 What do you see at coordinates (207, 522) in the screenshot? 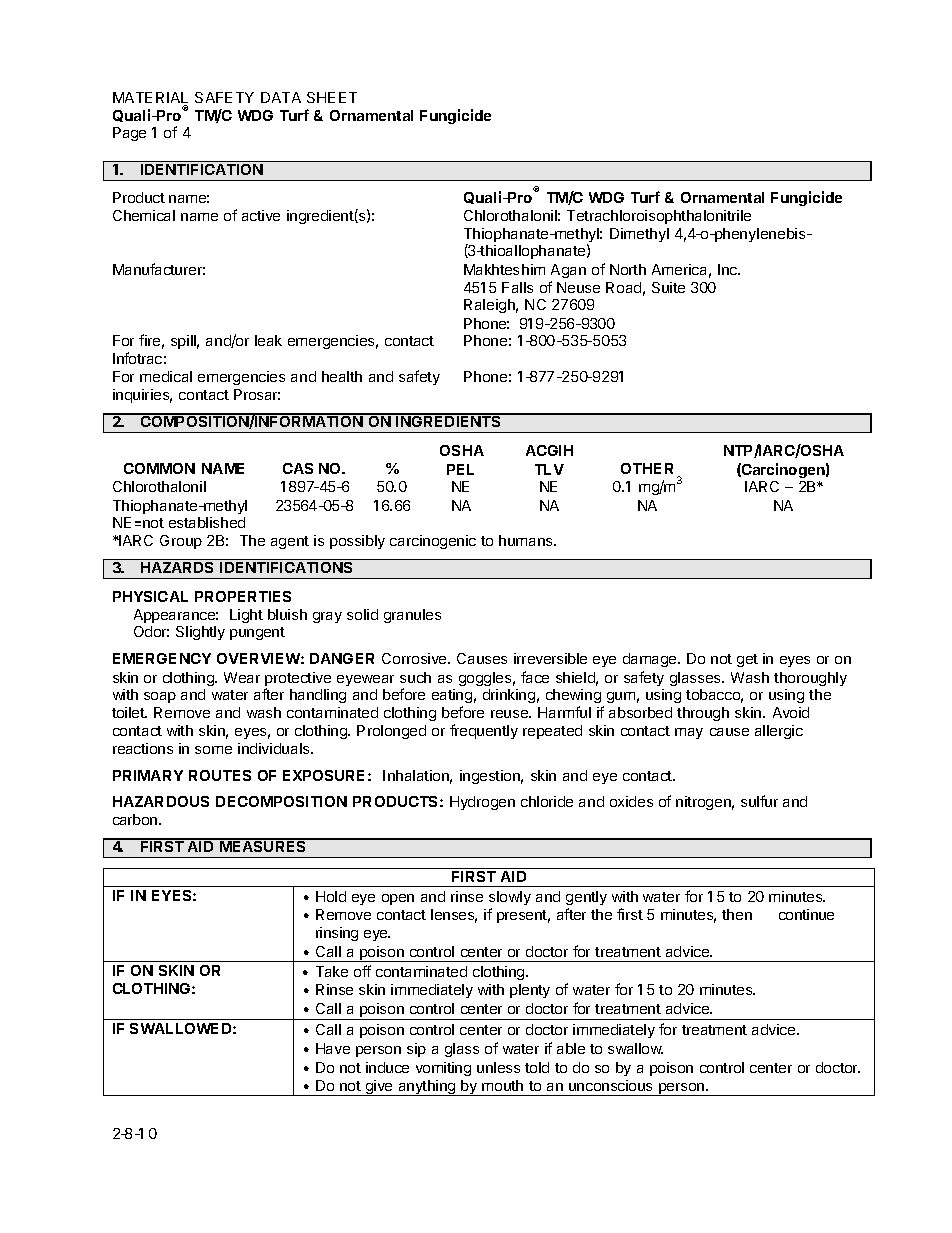
I see `established` at bounding box center [207, 522].
